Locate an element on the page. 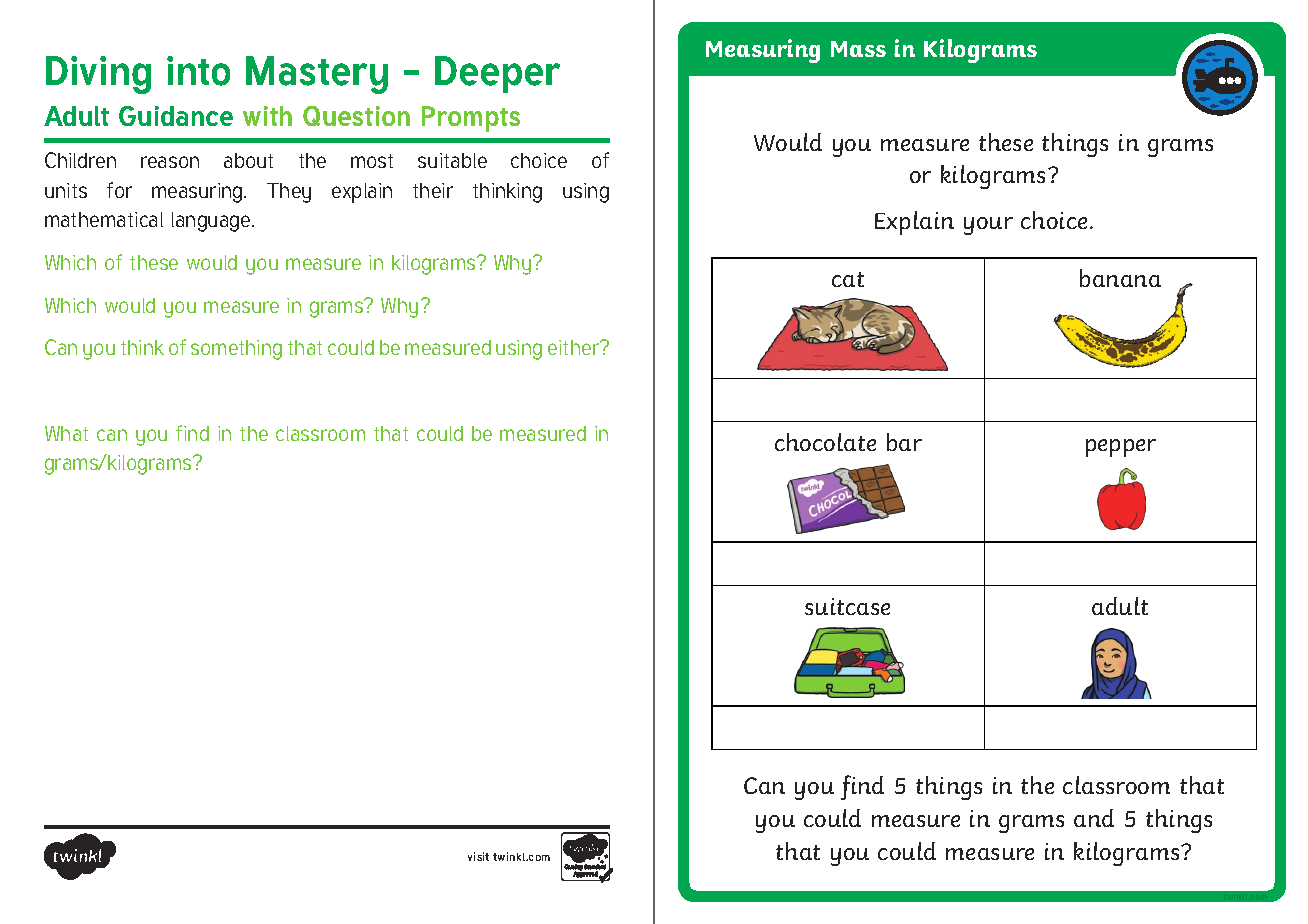 The height and width of the document is (924, 1308). either is located at coordinates (575, 347).
